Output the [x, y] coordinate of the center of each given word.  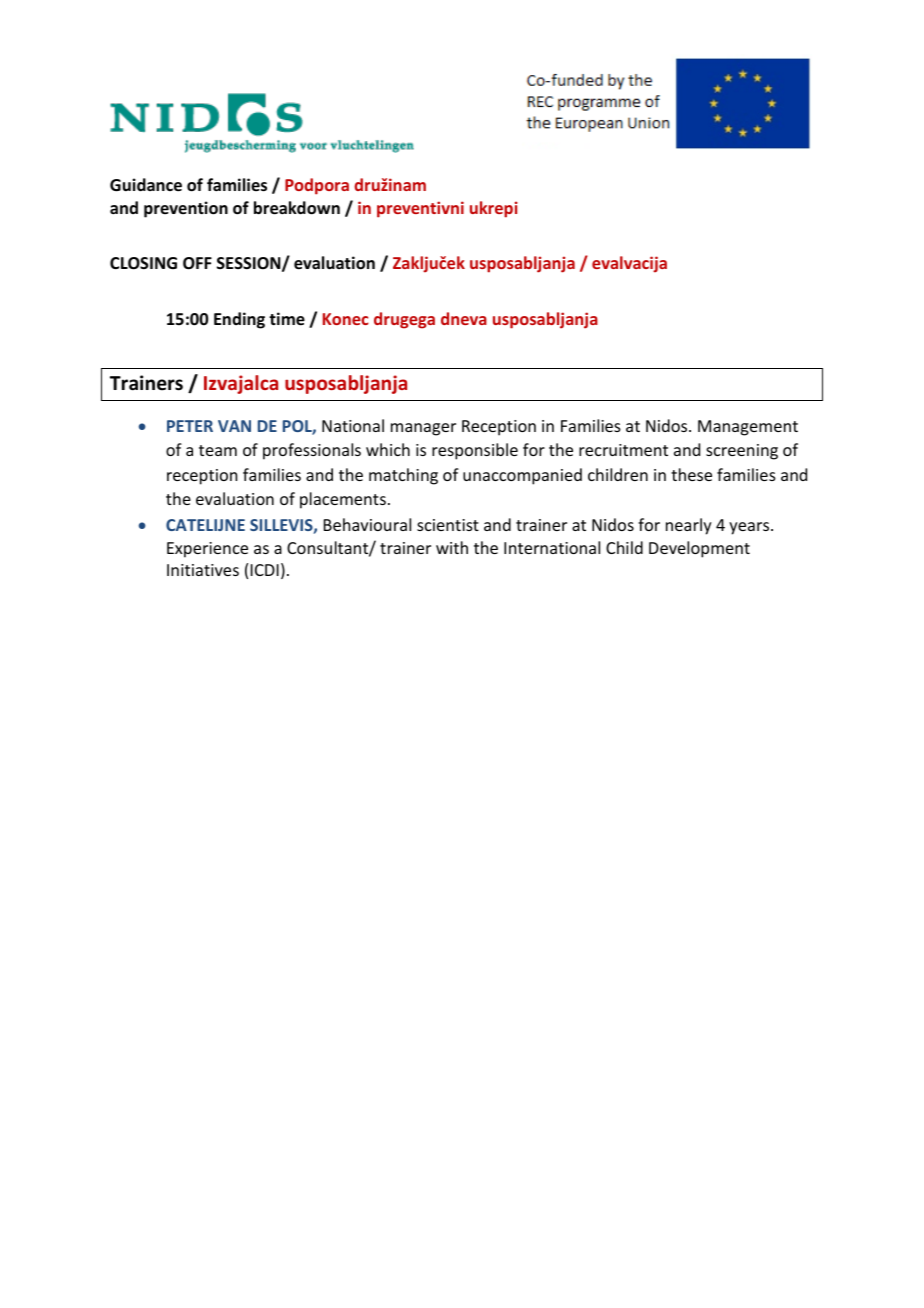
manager [423, 429]
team [218, 450]
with [452, 547]
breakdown [297, 208]
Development [699, 549]
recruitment [623, 450]
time [287, 319]
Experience [207, 550]
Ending [239, 320]
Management [748, 428]
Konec [346, 319]
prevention [186, 209]
